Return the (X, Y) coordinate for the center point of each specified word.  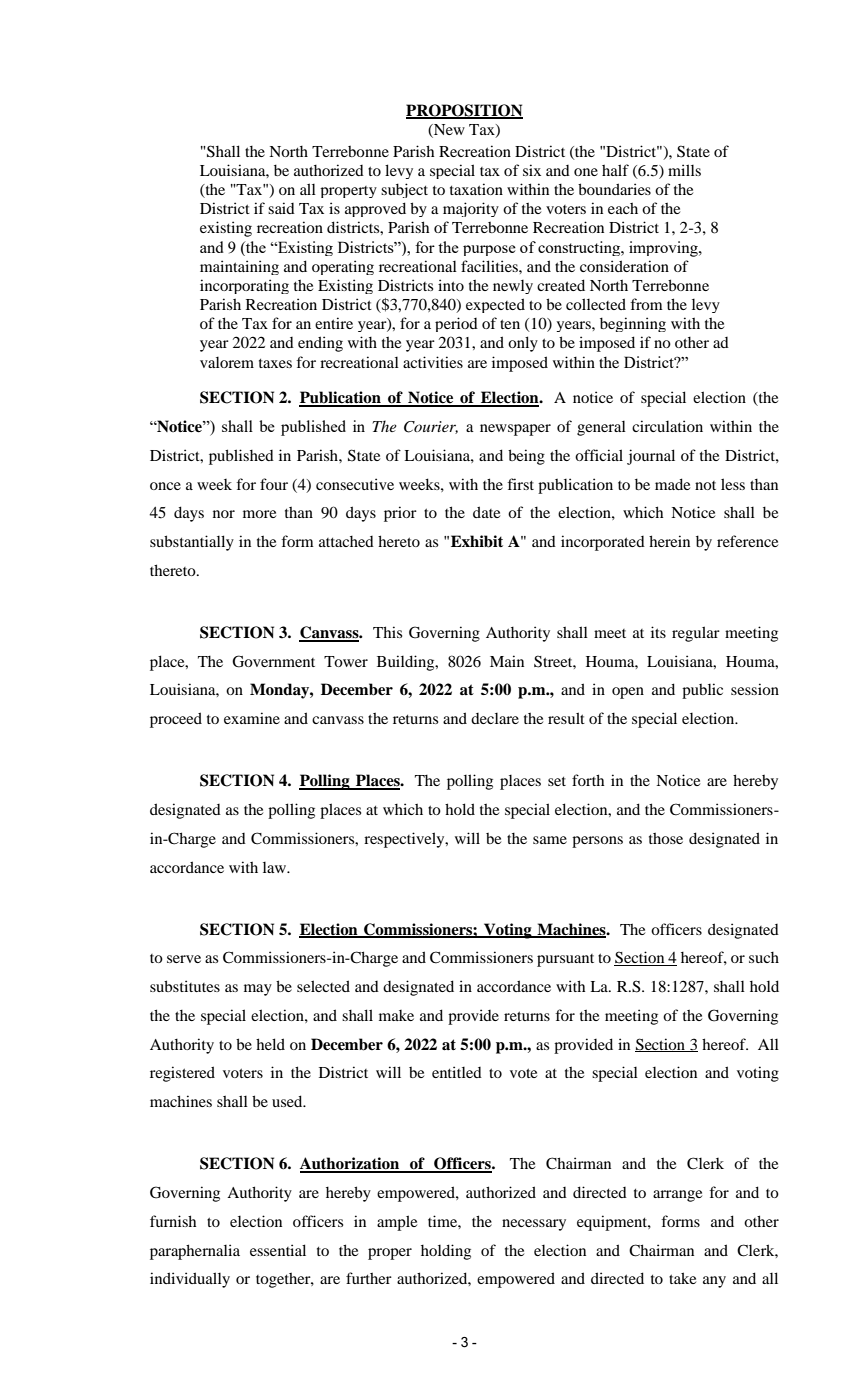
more (259, 514)
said (281, 208)
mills (684, 170)
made (672, 484)
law (276, 867)
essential (278, 1250)
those (666, 838)
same (550, 840)
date (486, 512)
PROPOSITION (464, 111)
